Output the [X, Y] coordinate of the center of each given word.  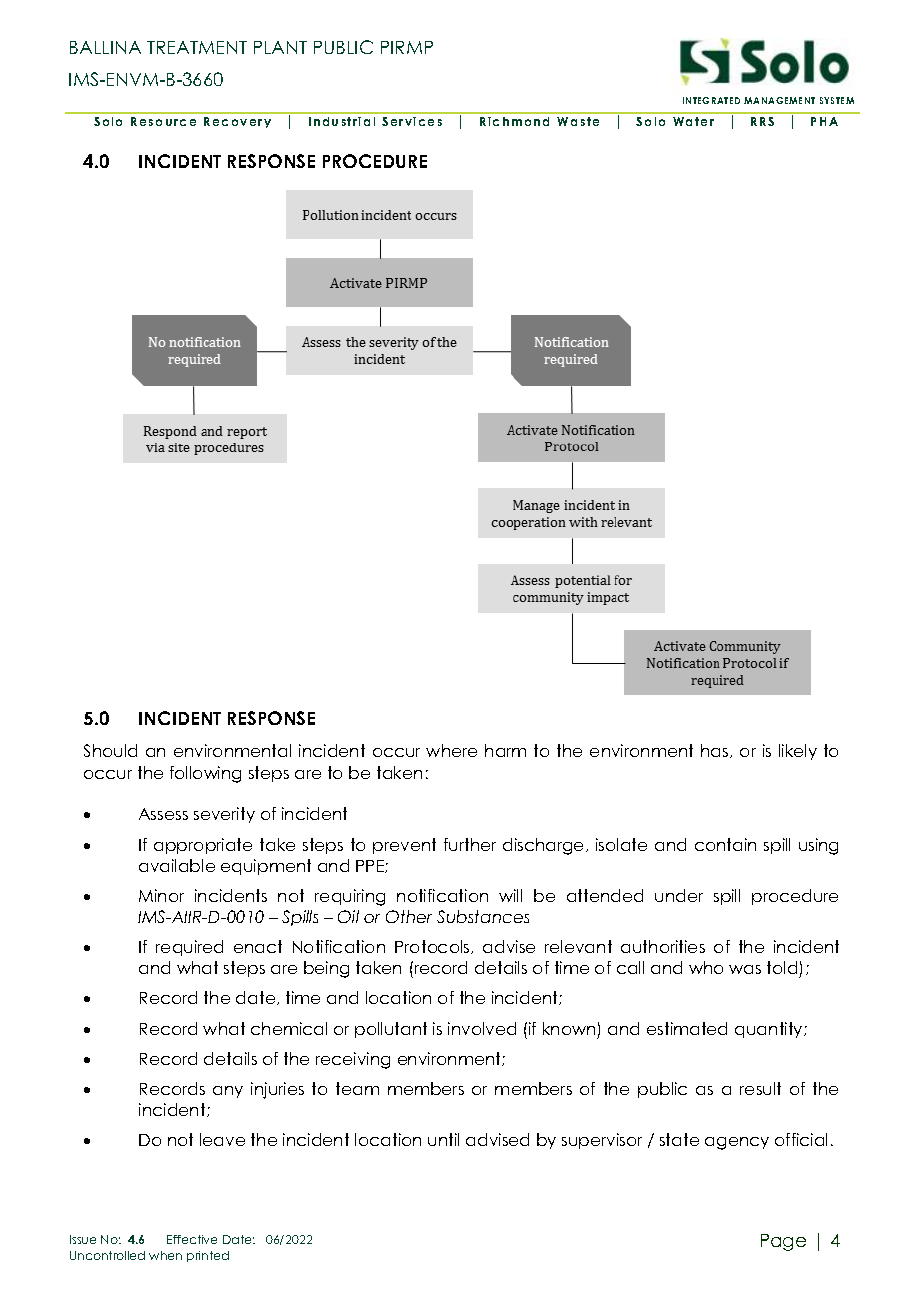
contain [725, 844]
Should [110, 750]
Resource [163, 121]
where [451, 750]
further [470, 844]
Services [412, 121]
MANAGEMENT [779, 100]
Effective [192, 1239]
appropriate [203, 846]
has [716, 751]
